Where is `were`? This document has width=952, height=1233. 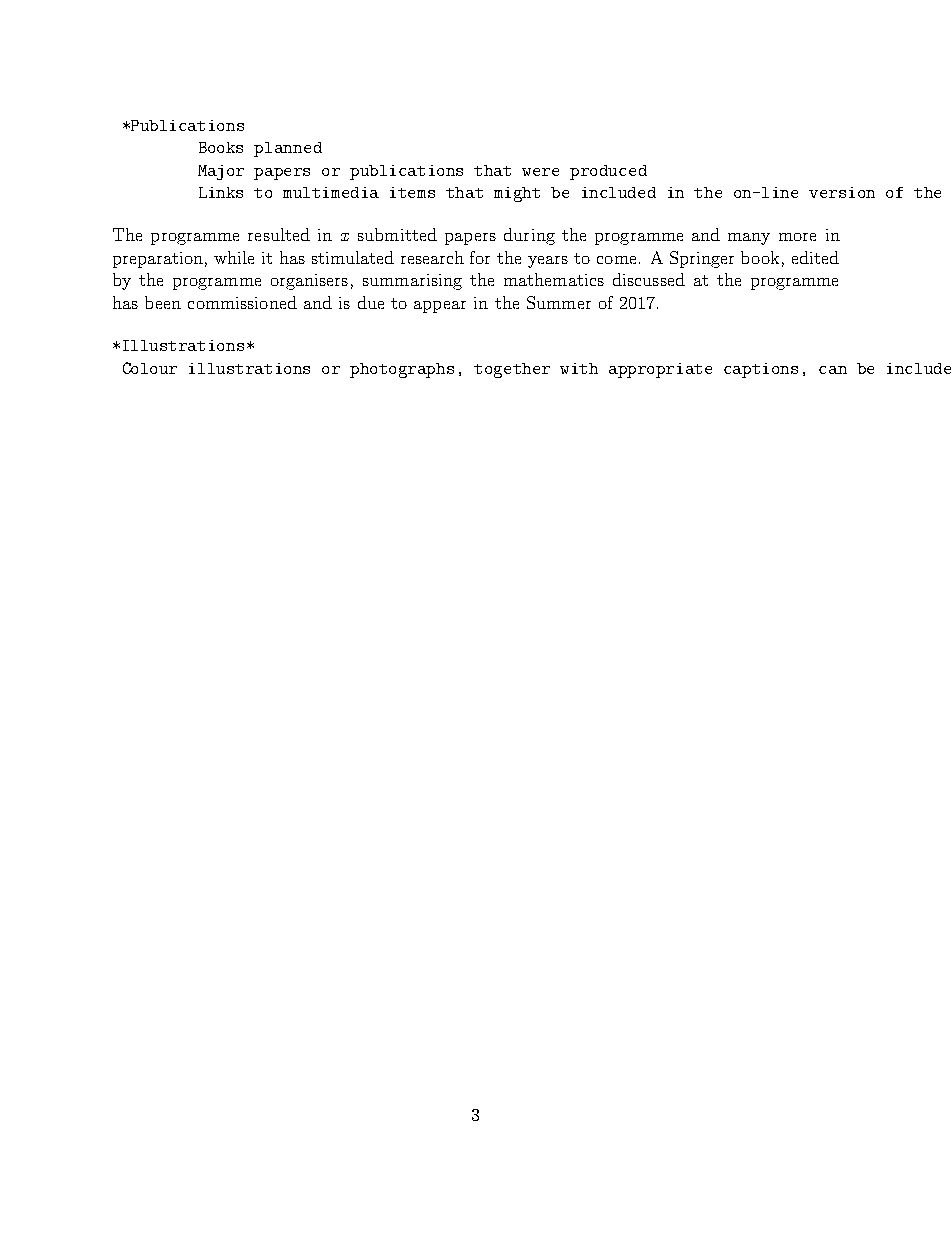
were is located at coordinates (540, 172).
